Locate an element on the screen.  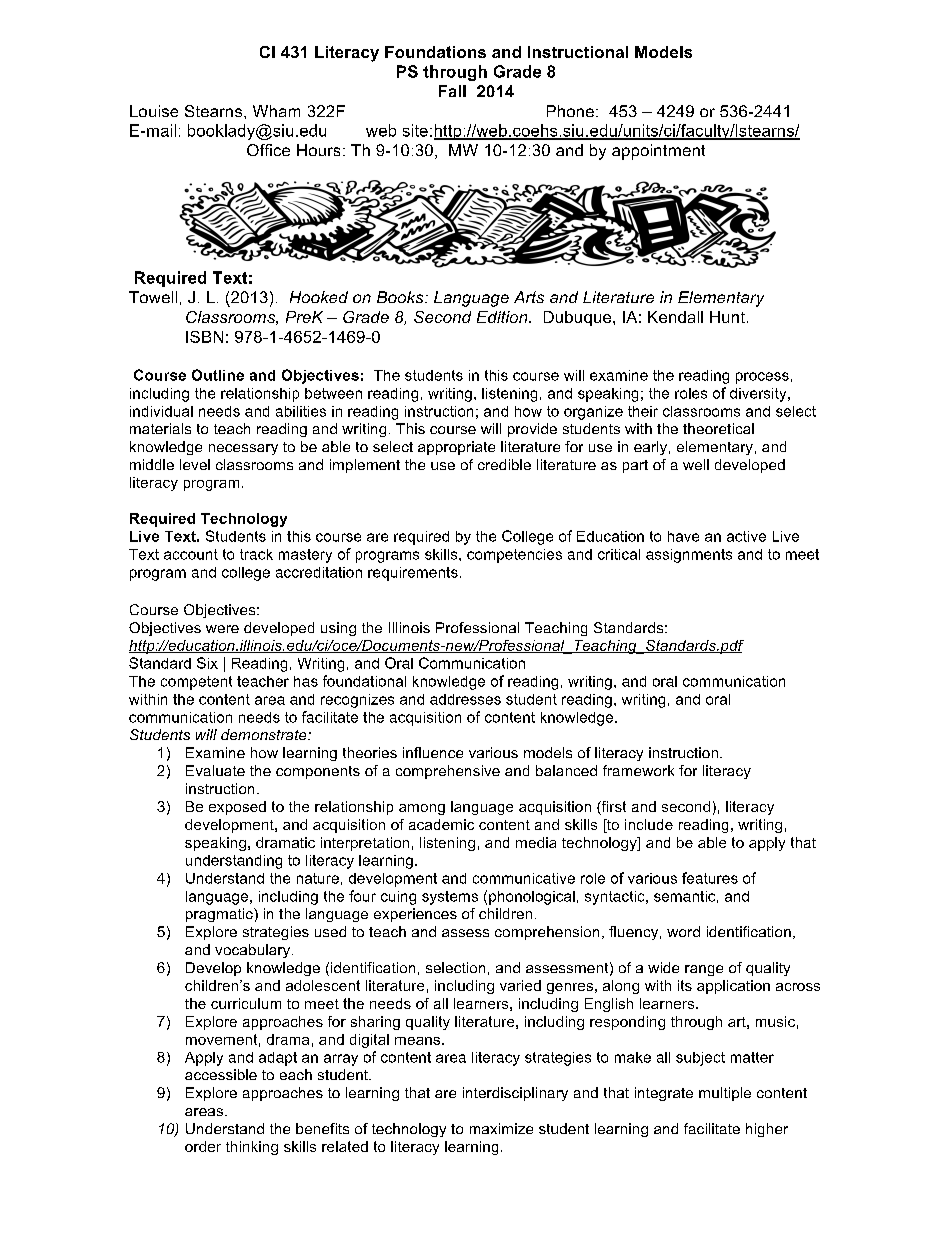
maximize is located at coordinates (501, 1128).
